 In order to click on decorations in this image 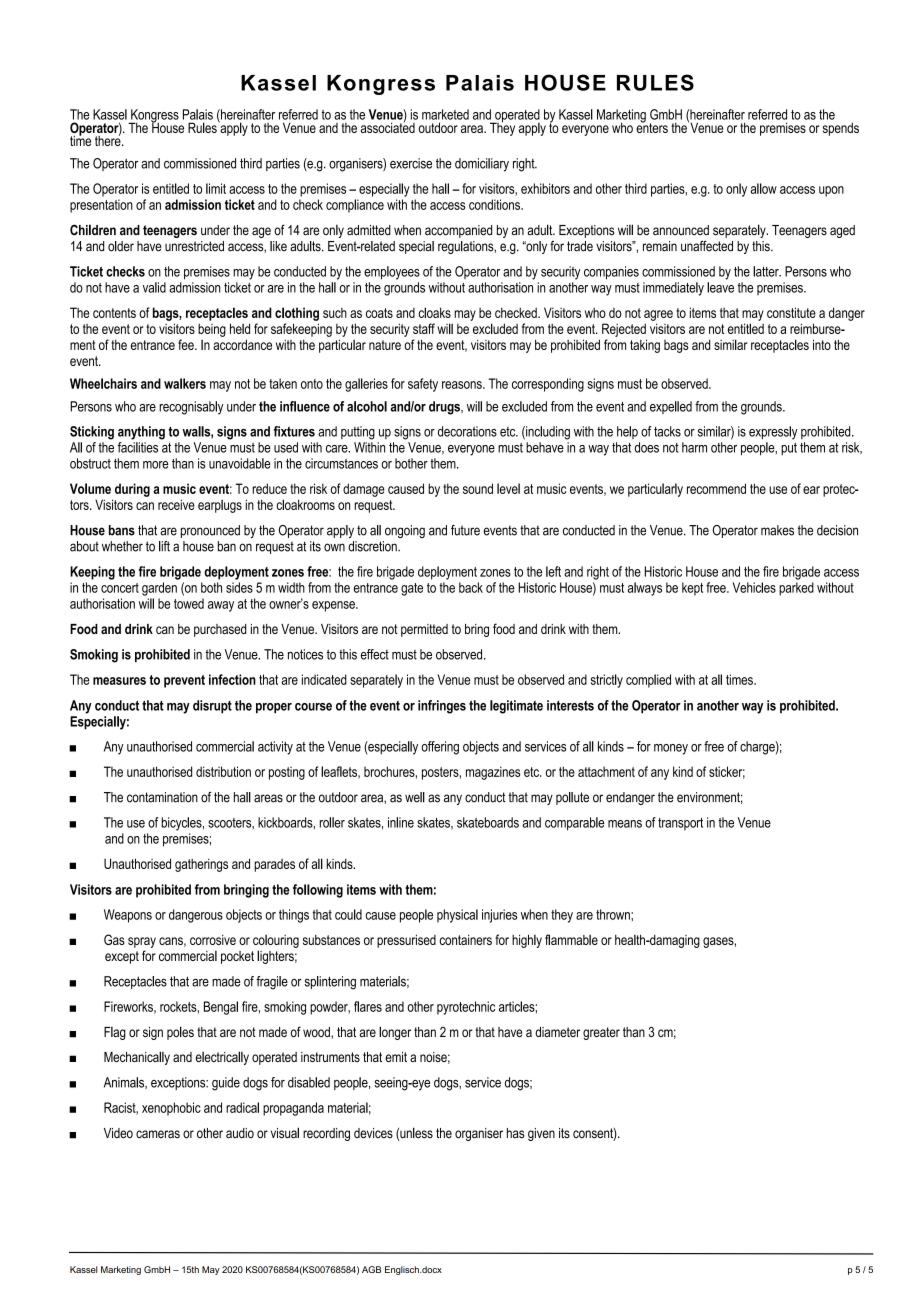, I will do `click(467, 431)`.
